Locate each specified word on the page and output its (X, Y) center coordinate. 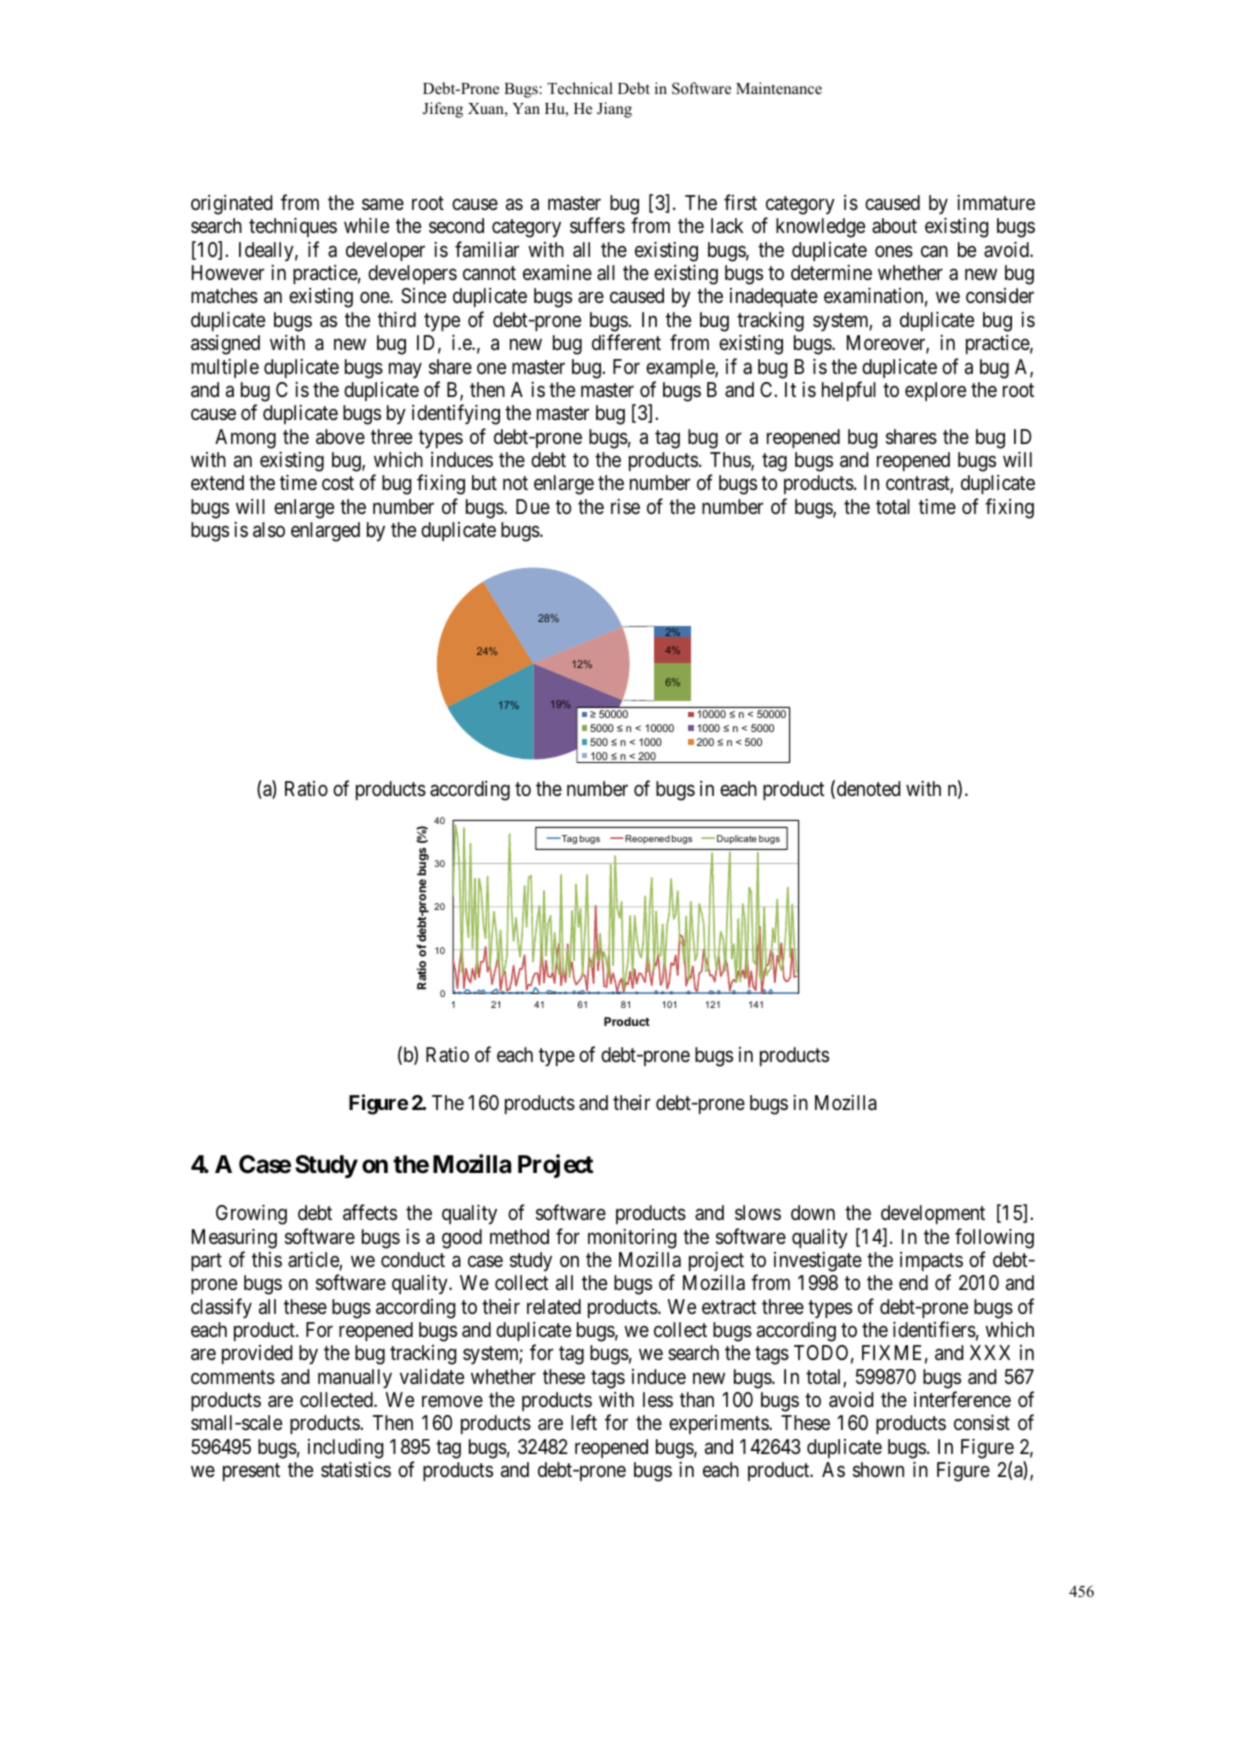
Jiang (614, 110)
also (269, 530)
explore (935, 391)
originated (231, 205)
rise (625, 506)
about (894, 225)
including (346, 1449)
